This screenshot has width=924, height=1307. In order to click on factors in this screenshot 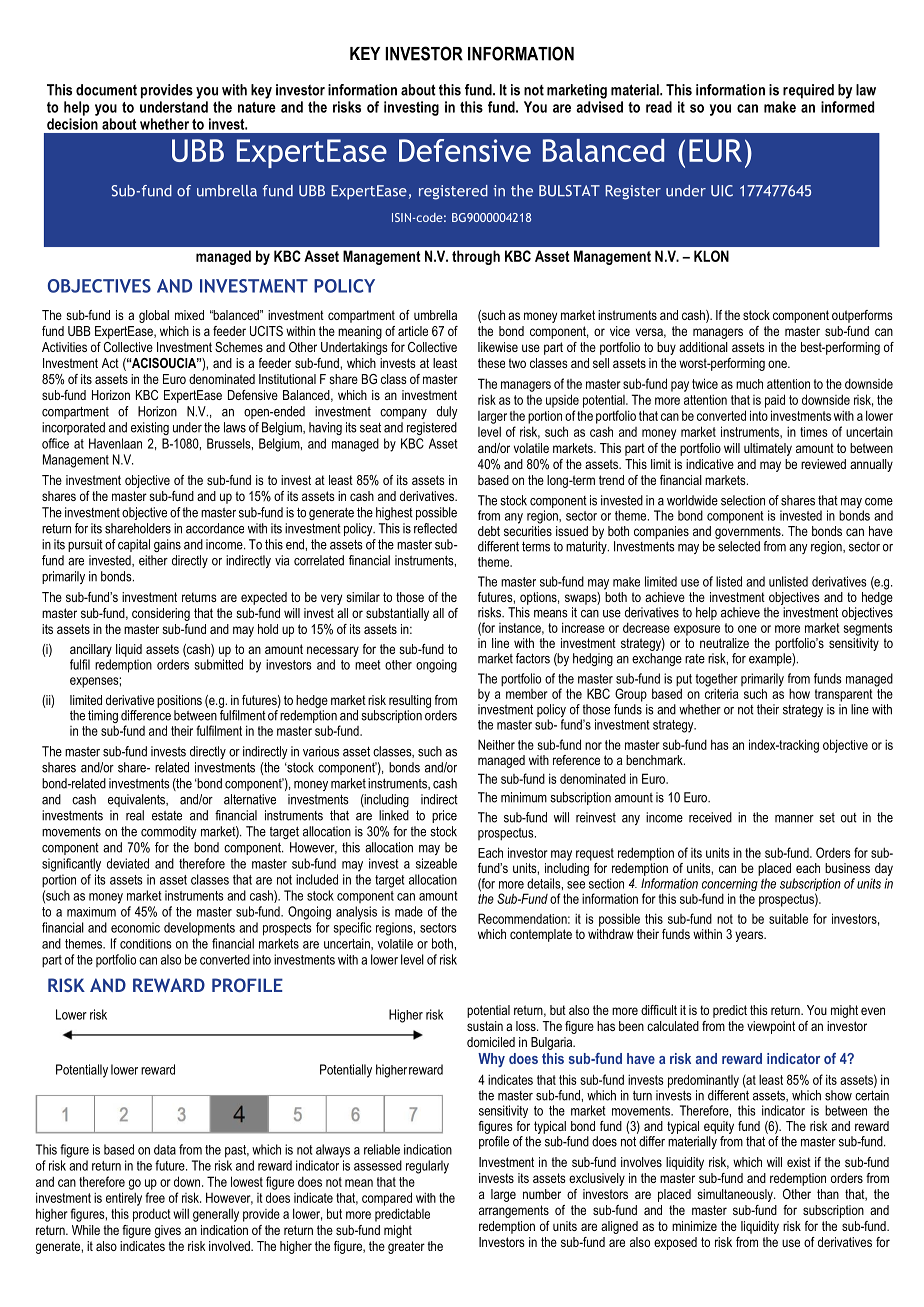, I will do `click(533, 658)`.
